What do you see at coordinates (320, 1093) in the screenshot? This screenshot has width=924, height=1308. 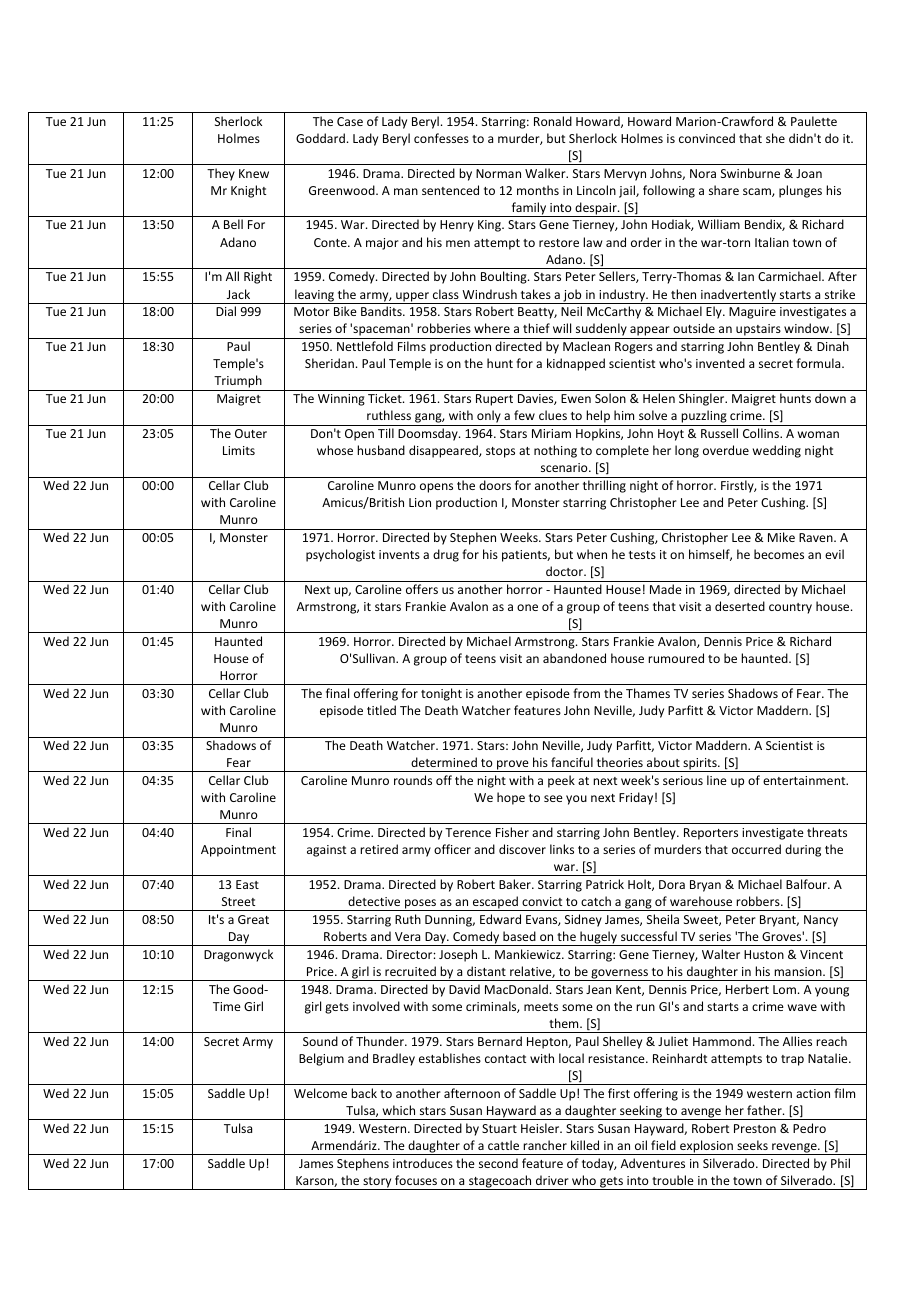 I see `Welcome` at bounding box center [320, 1093].
